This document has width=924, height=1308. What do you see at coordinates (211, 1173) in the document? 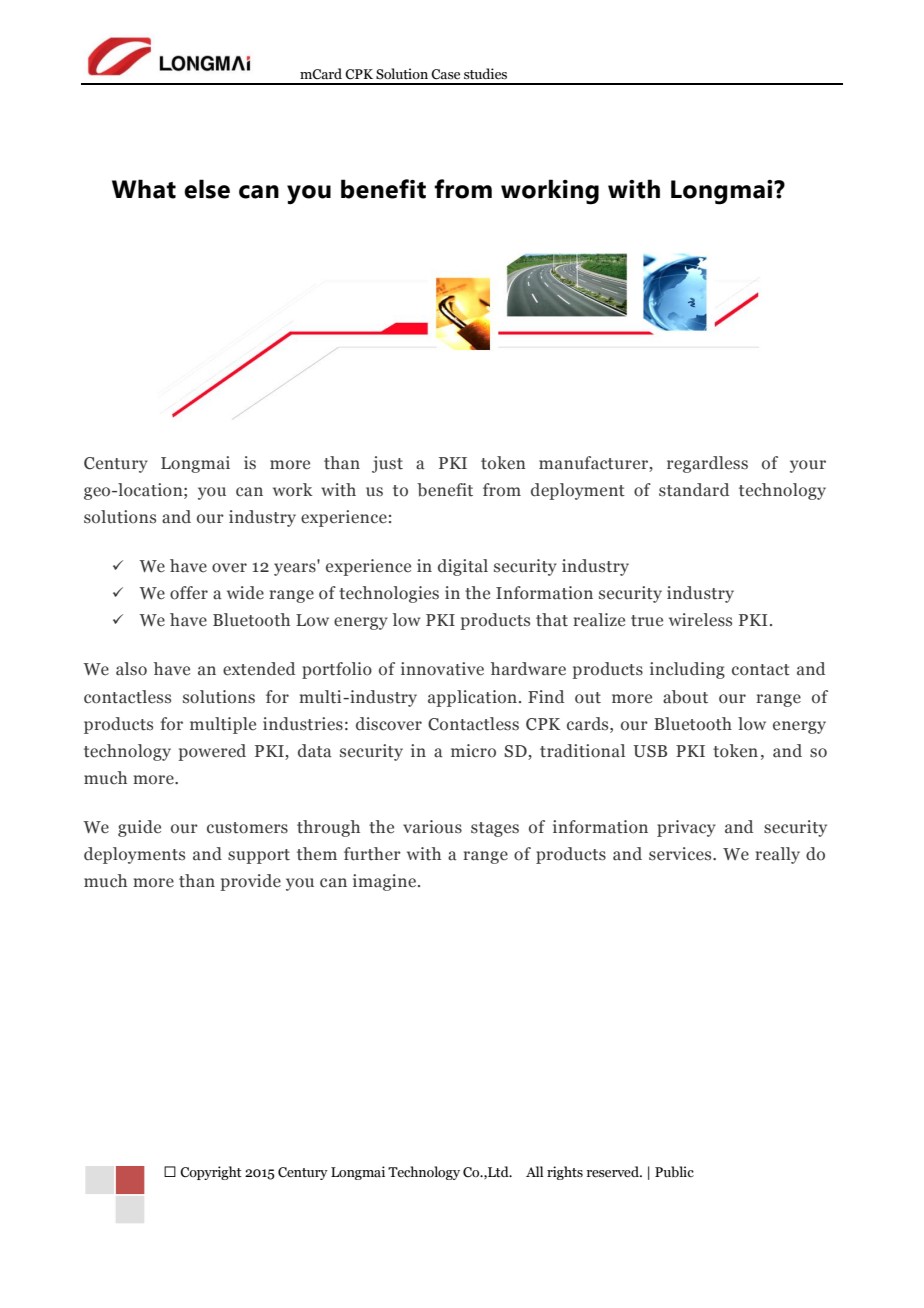
I see `Copyright` at bounding box center [211, 1173].
